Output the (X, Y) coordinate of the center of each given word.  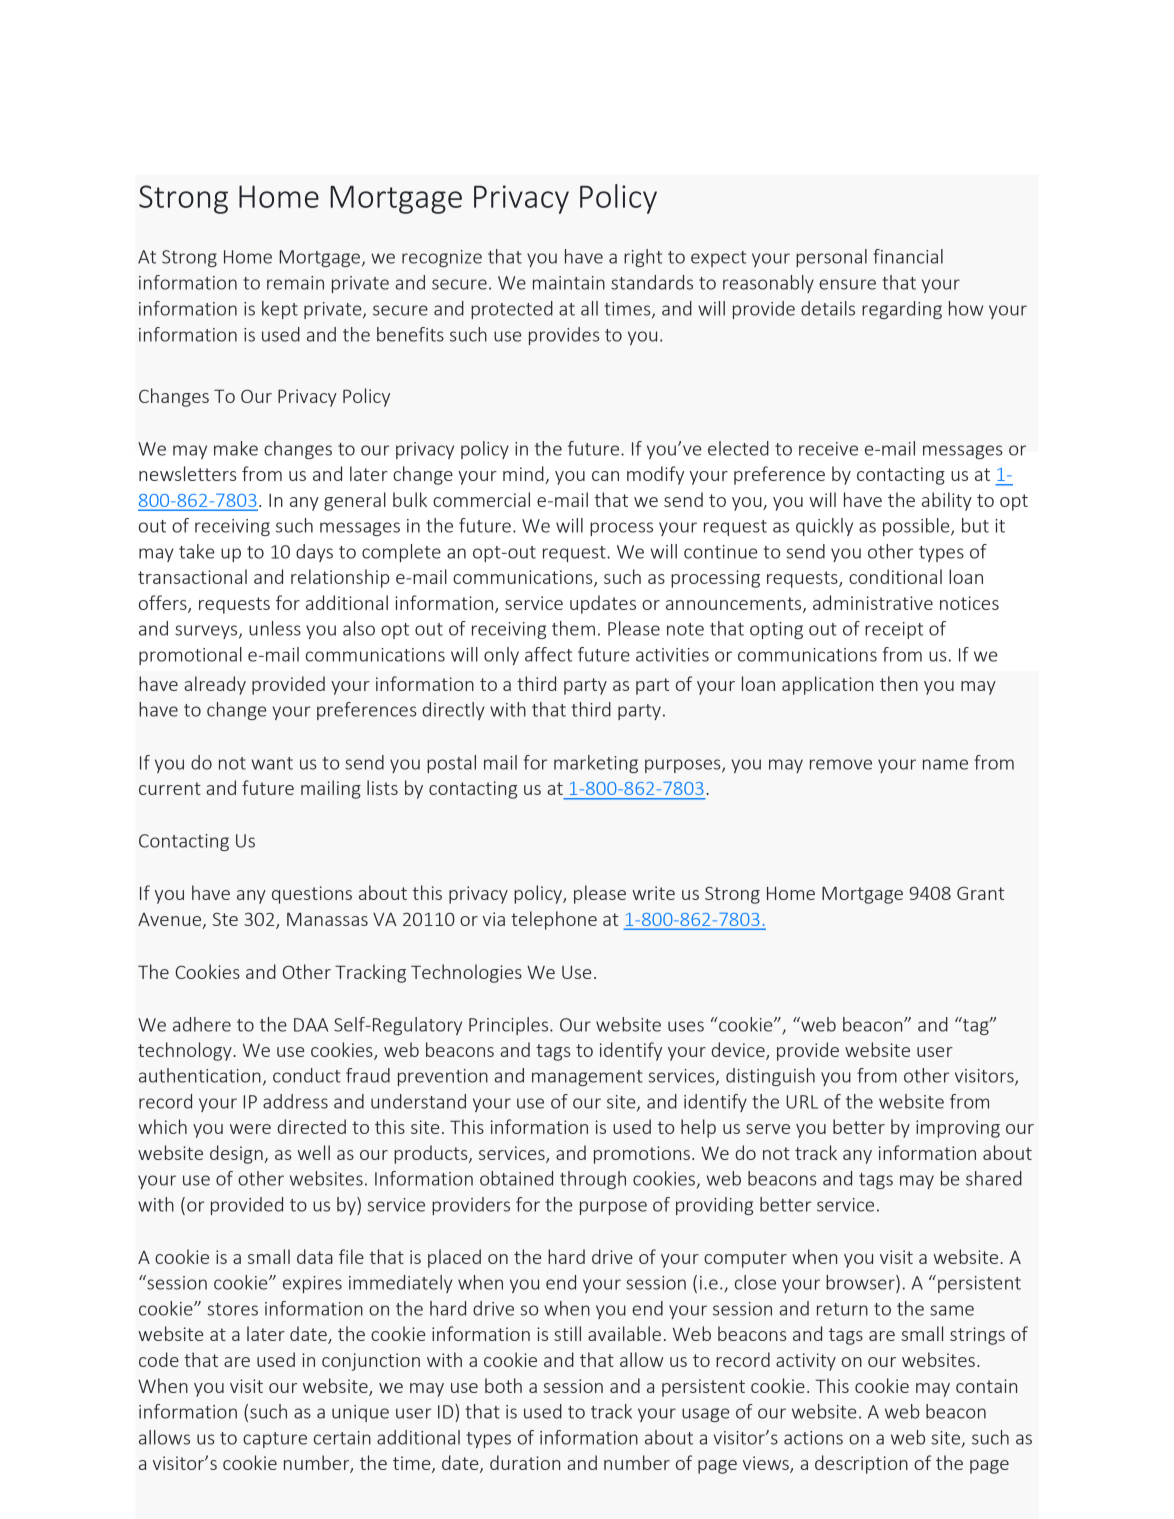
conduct (307, 1075)
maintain (569, 283)
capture (275, 1440)
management (587, 1078)
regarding (902, 310)
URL (802, 1102)
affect (548, 654)
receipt (894, 630)
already (215, 685)
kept (280, 310)
